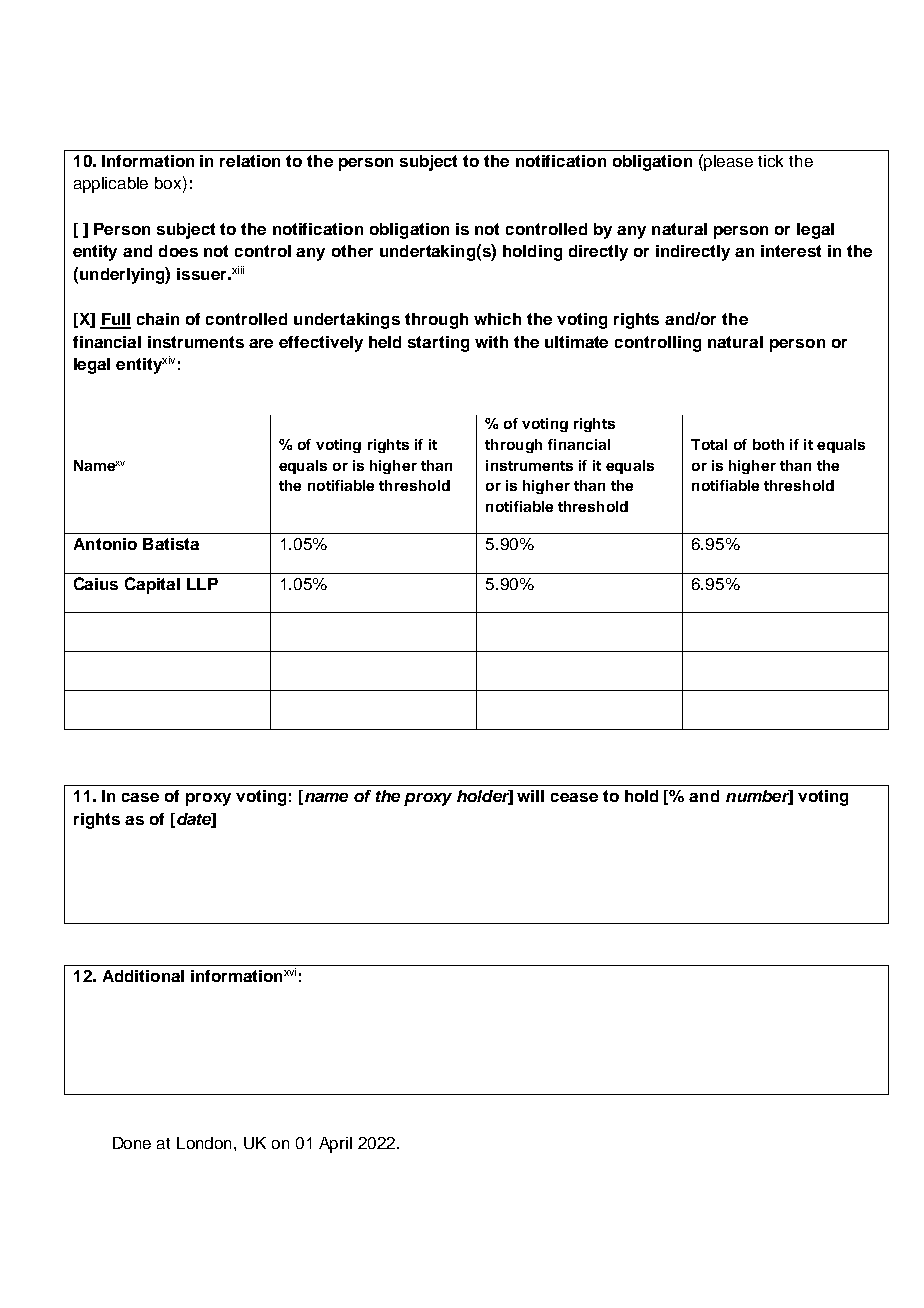 Image resolution: width=924 pixels, height=1308 pixels. I want to click on April, so click(335, 1145).
